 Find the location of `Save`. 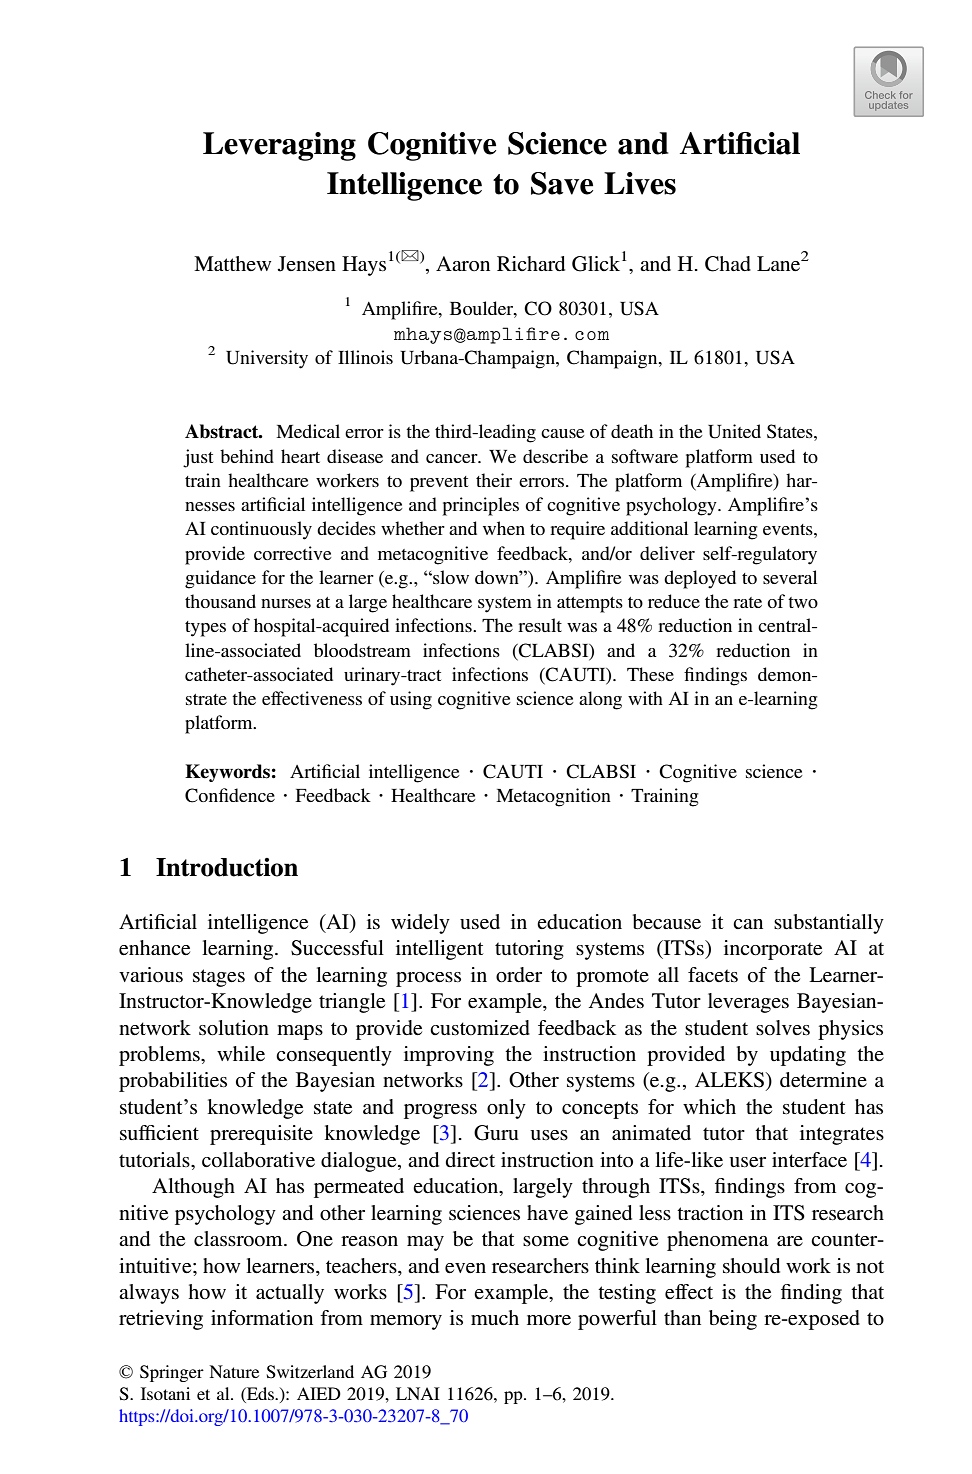

Save is located at coordinates (562, 183).
